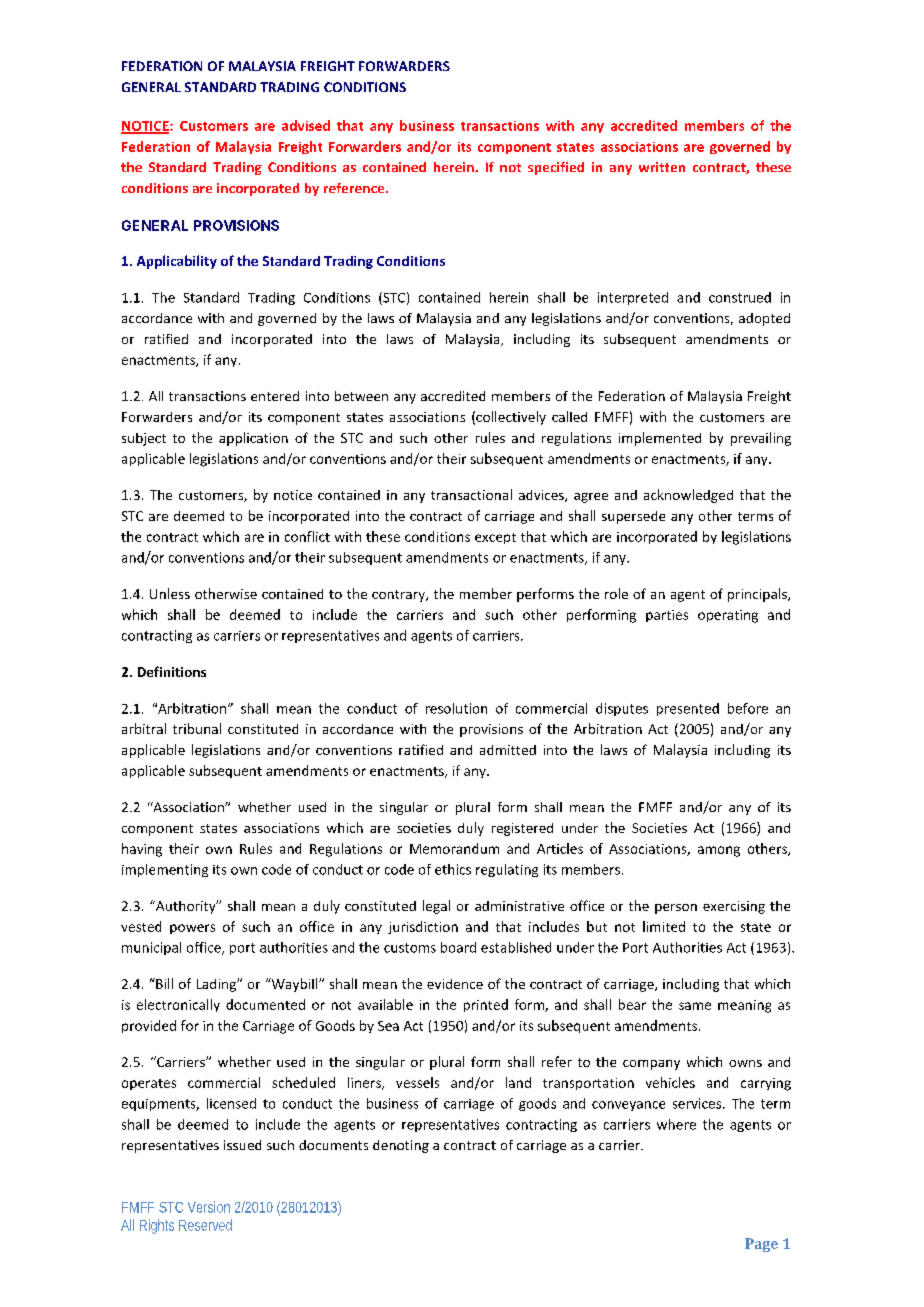  Describe the element at coordinates (306, 125) in the page. I see `advised` at that location.
